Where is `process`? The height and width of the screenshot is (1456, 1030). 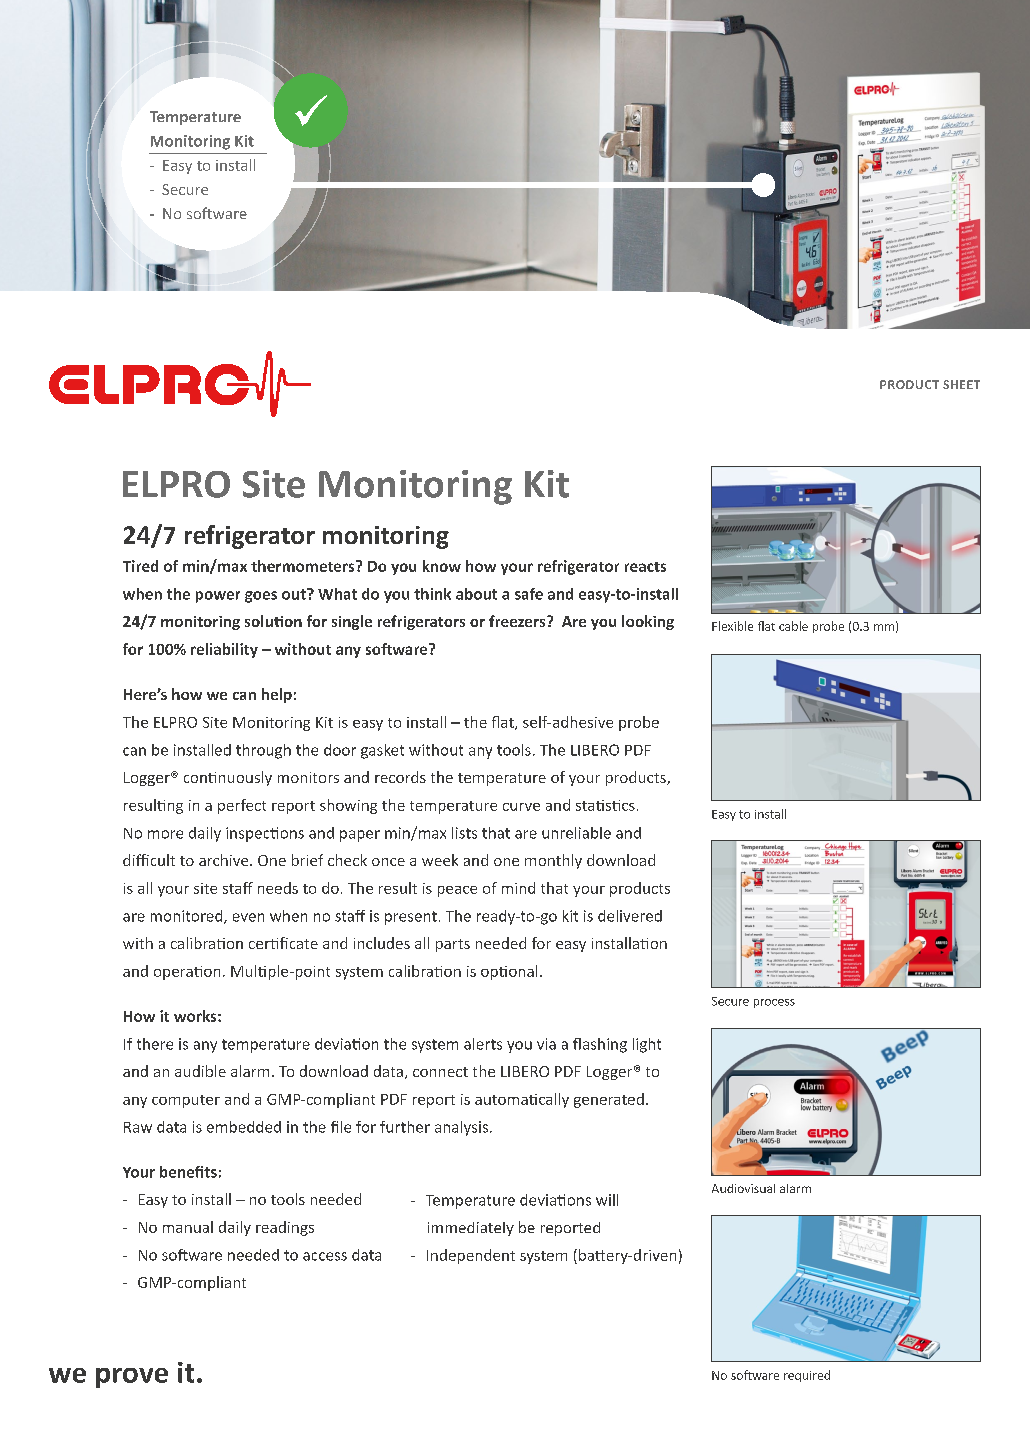 process is located at coordinates (774, 1003).
